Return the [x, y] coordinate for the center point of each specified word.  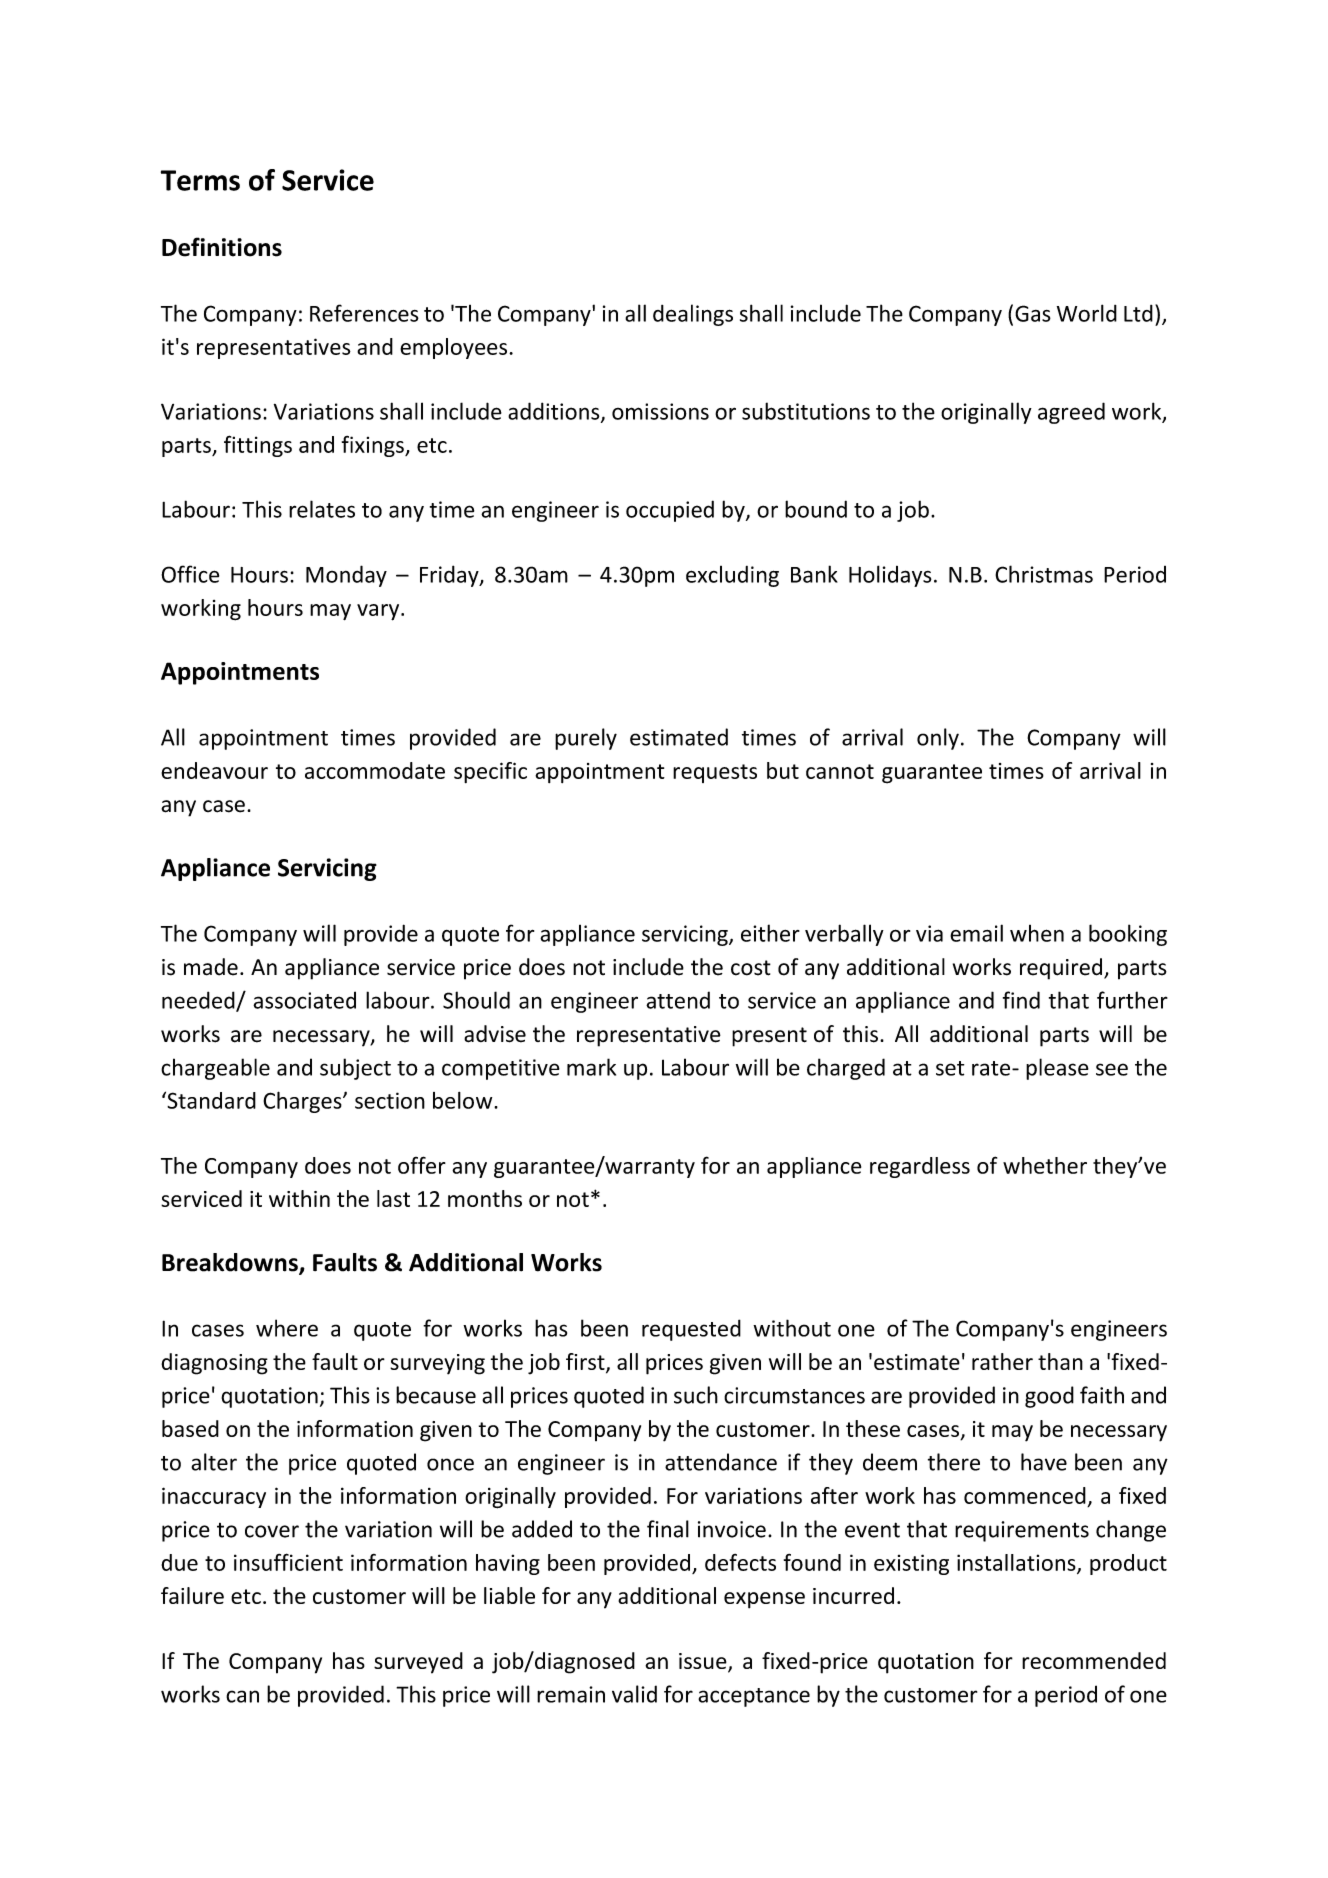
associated [304, 1000]
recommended [1094, 1660]
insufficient [288, 1562]
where [287, 1328]
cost [751, 968]
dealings [693, 315]
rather [1002, 1361]
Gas [1033, 313]
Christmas [1044, 574]
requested [691, 1330]
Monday [346, 576]
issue [704, 1662]
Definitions [222, 247]
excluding [732, 576]
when [1037, 933]
